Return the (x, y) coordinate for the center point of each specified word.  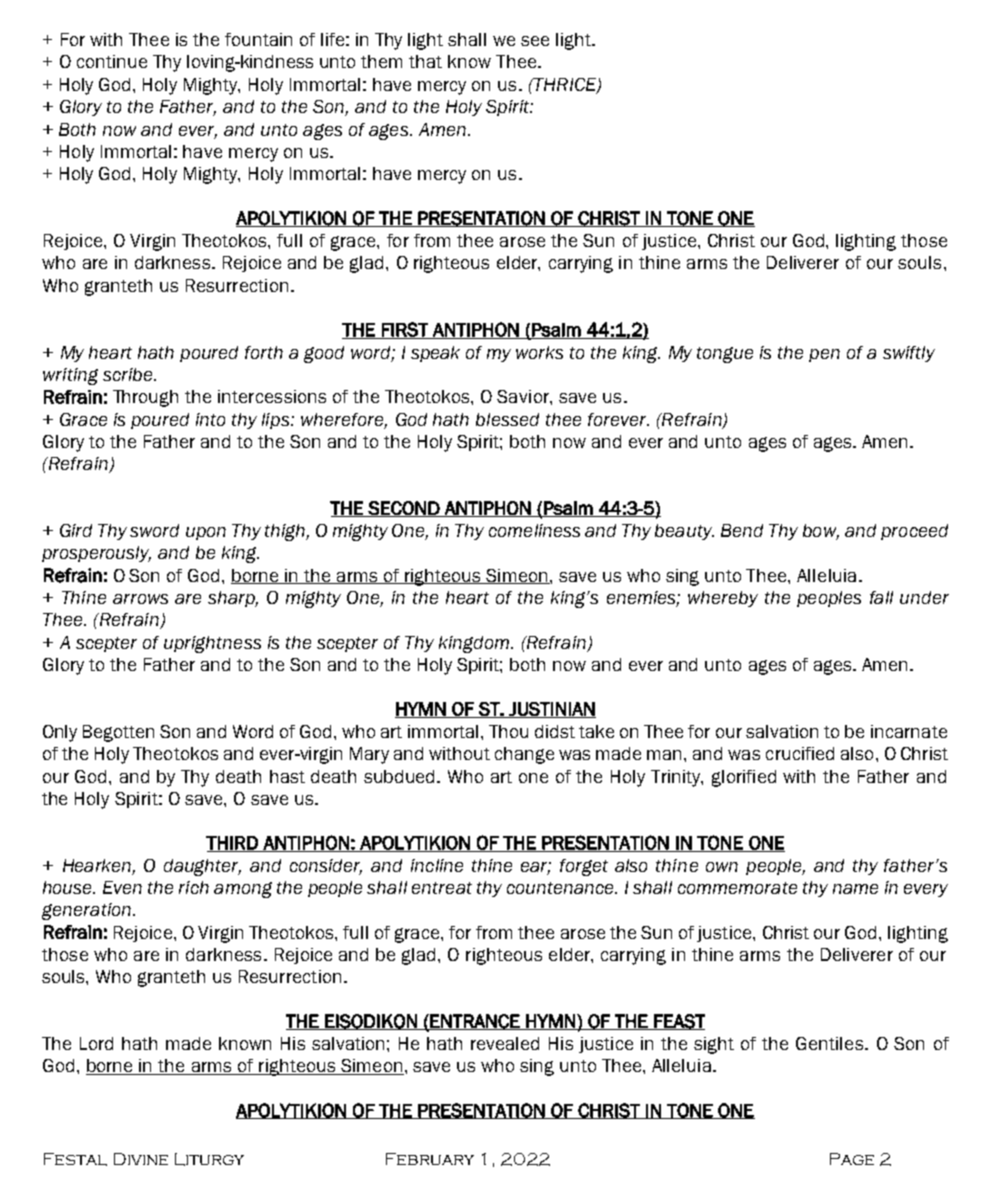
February (430, 1159)
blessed (507, 419)
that (425, 61)
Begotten (118, 733)
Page (852, 1159)
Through (145, 398)
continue (112, 61)
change (524, 755)
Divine (141, 1159)
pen (824, 355)
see (535, 41)
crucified (800, 753)
